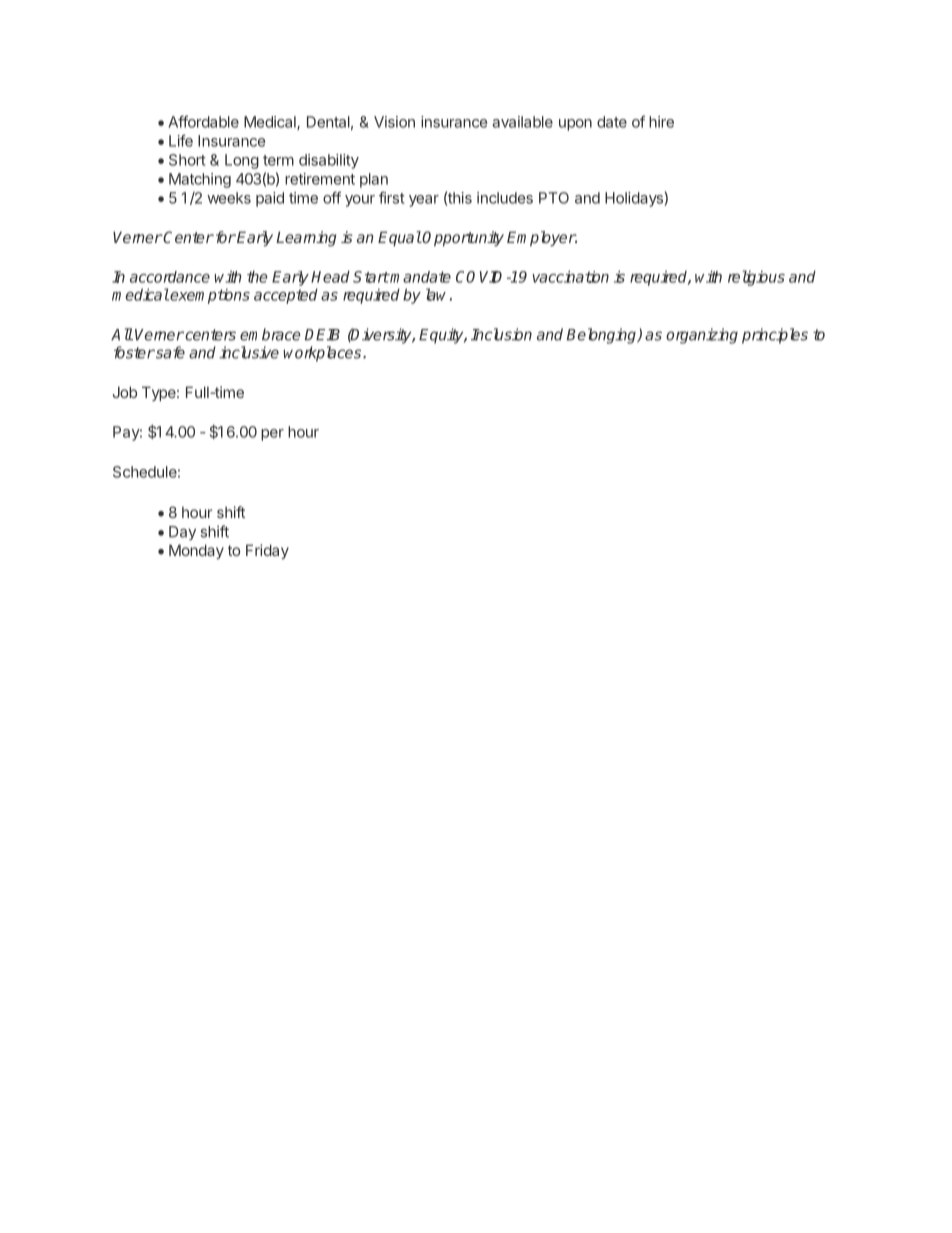 The height and width of the page is (1233, 952). What do you see at coordinates (169, 352) in the page?
I see `safe` at bounding box center [169, 352].
